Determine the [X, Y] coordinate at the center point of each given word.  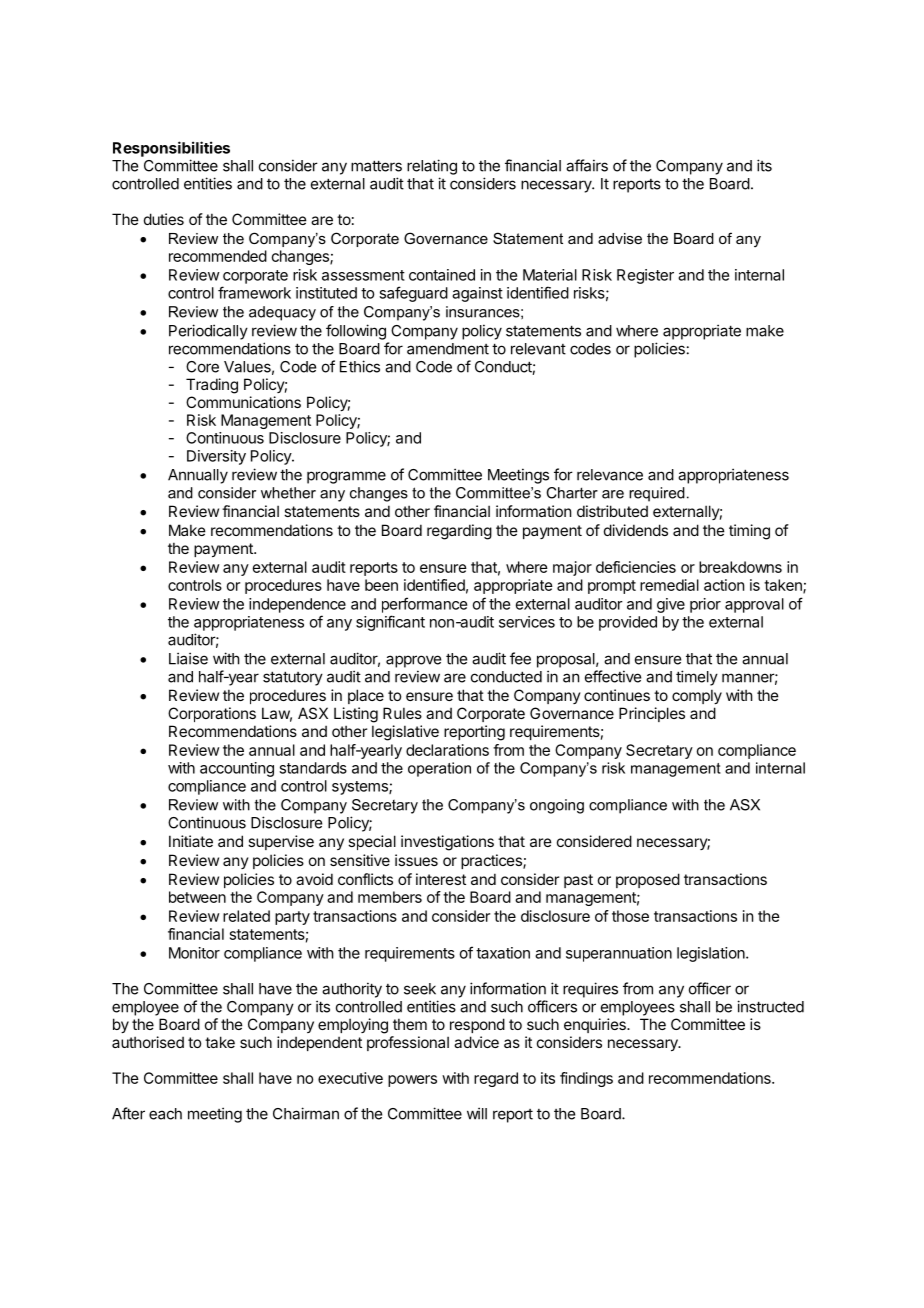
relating [432, 167]
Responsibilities [171, 149]
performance [424, 605]
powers [412, 1081]
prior [705, 605]
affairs [587, 165]
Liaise [188, 658]
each [165, 1114]
